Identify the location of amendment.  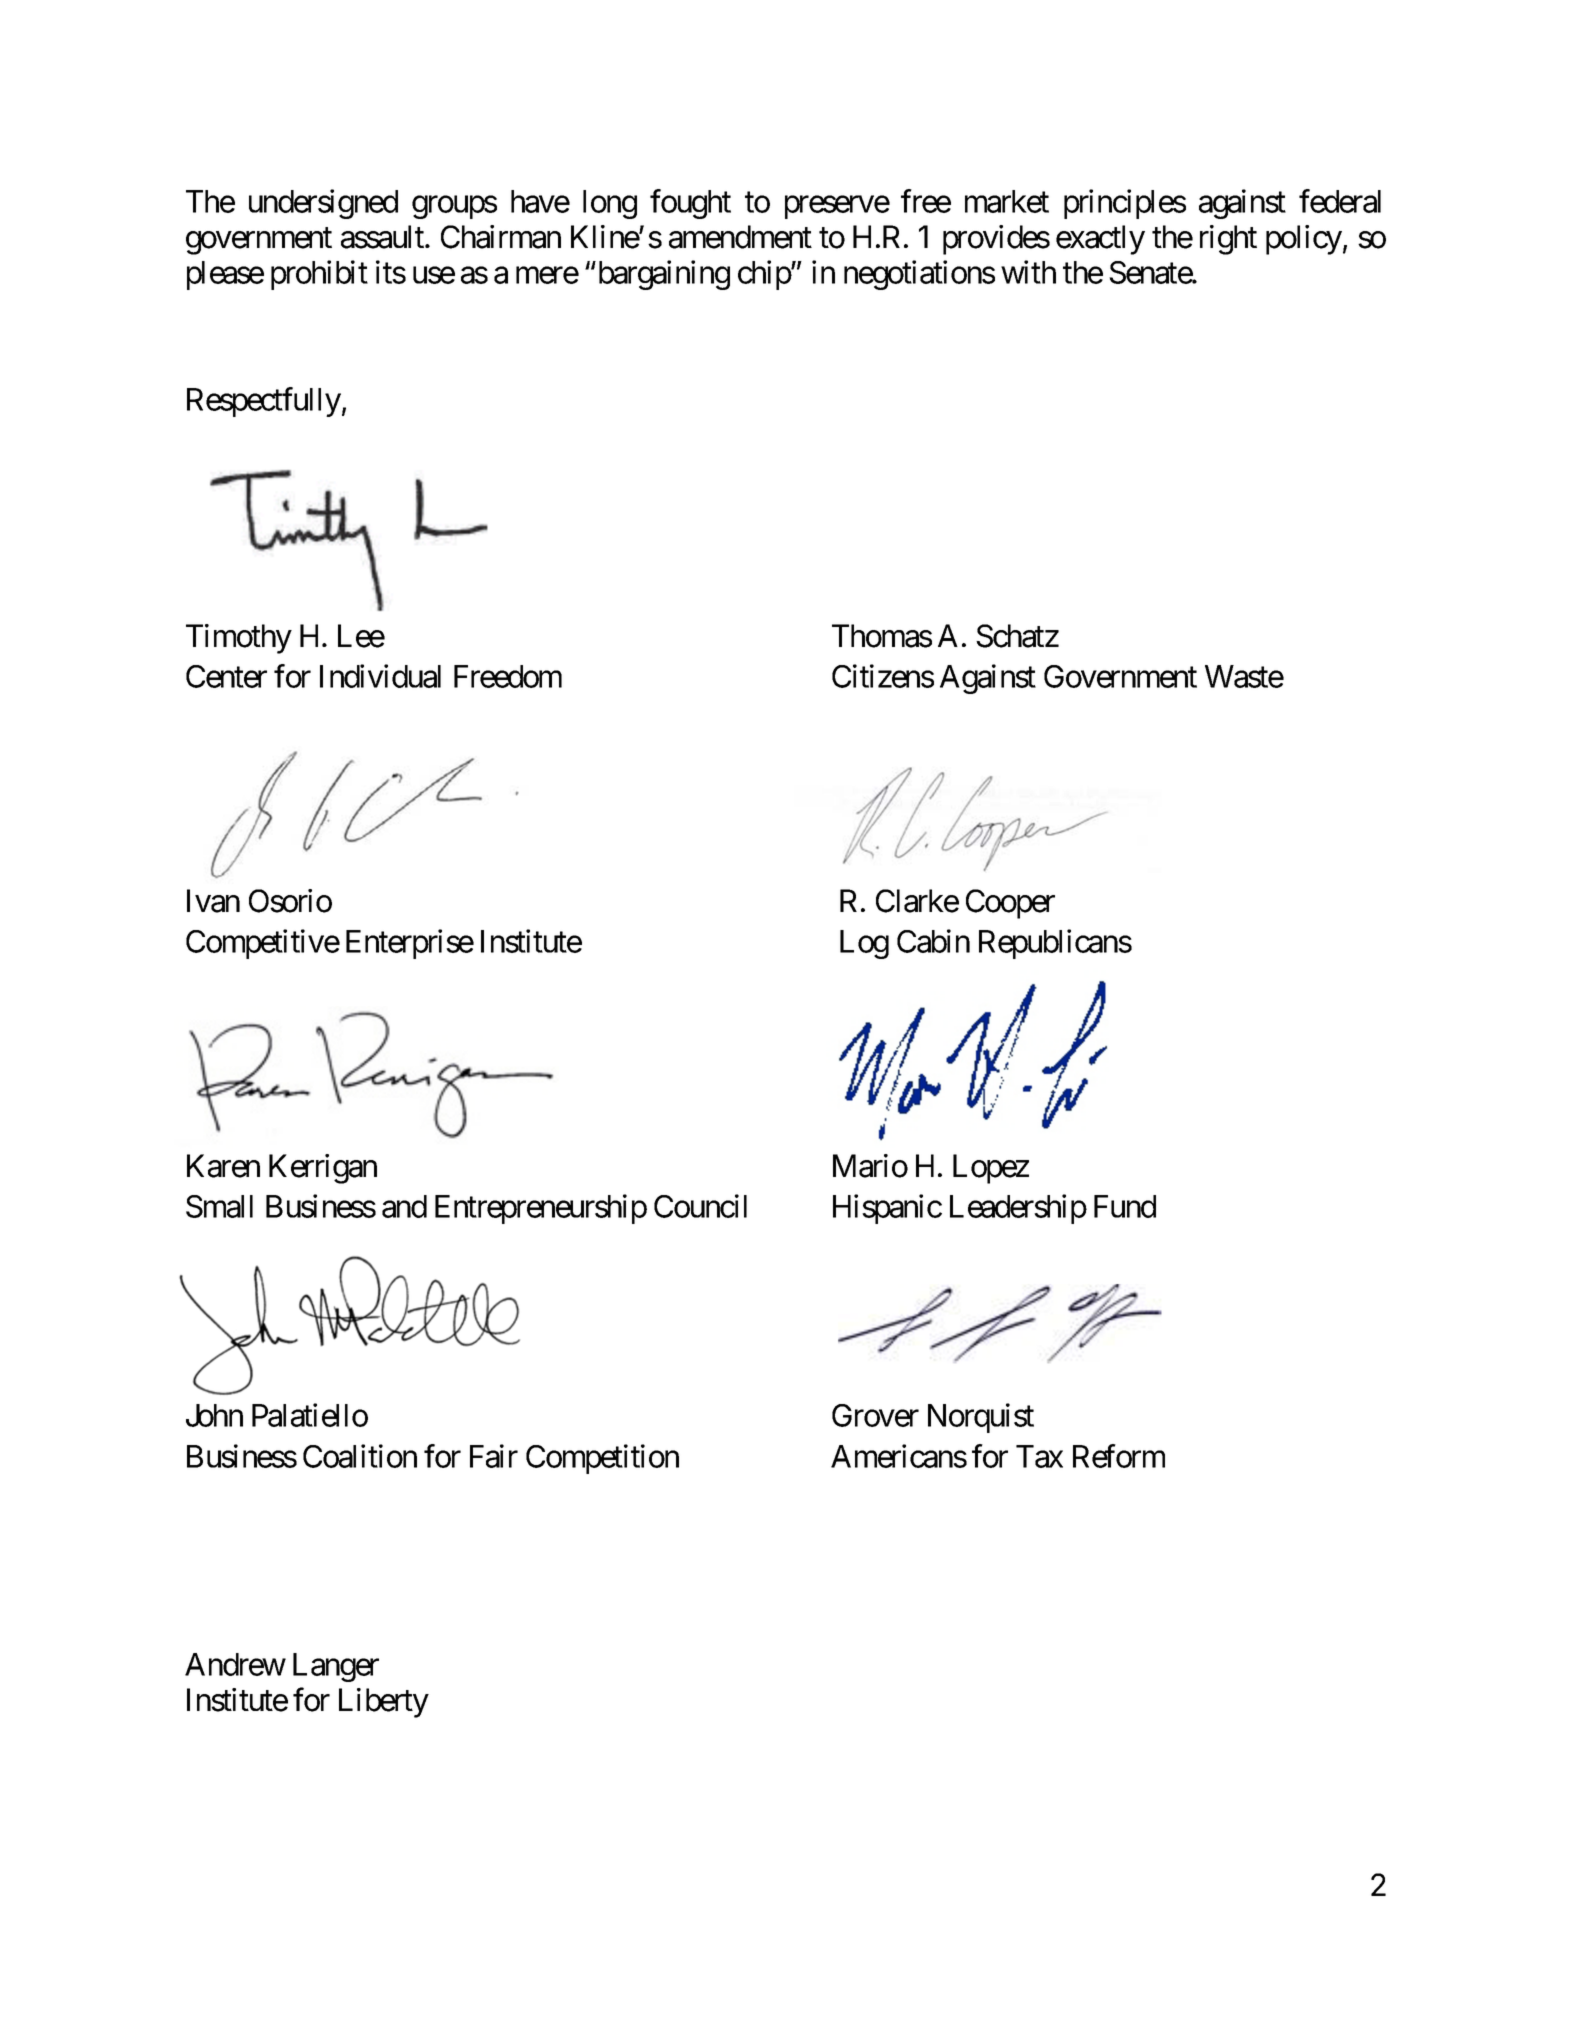
(740, 237).
